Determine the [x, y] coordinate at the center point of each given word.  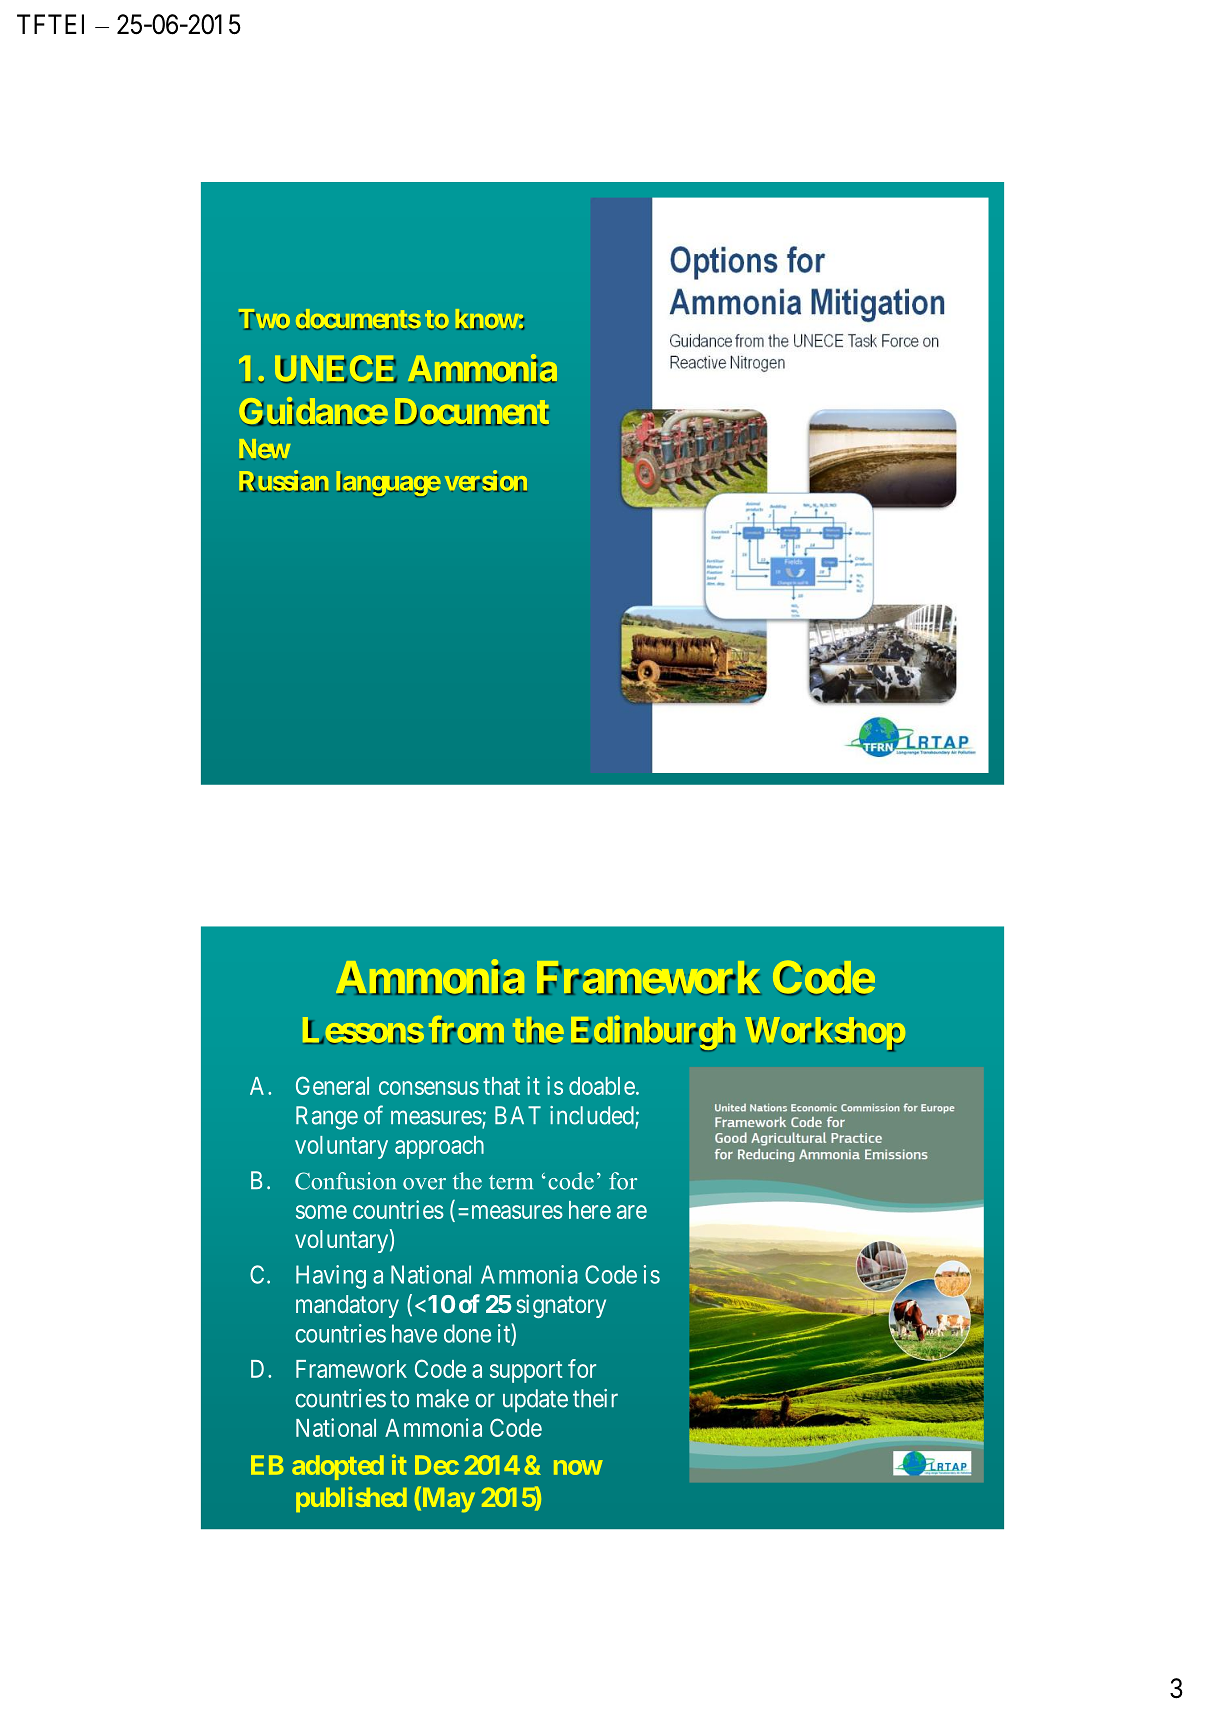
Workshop [825, 1034]
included [593, 1116]
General [332, 1085]
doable [602, 1086]
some [321, 1212]
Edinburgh [653, 1033]
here [590, 1210]
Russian [283, 481]
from [466, 1030]
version [486, 481]
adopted [338, 1467]
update [535, 1400]
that [501, 1086]
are [632, 1212]
